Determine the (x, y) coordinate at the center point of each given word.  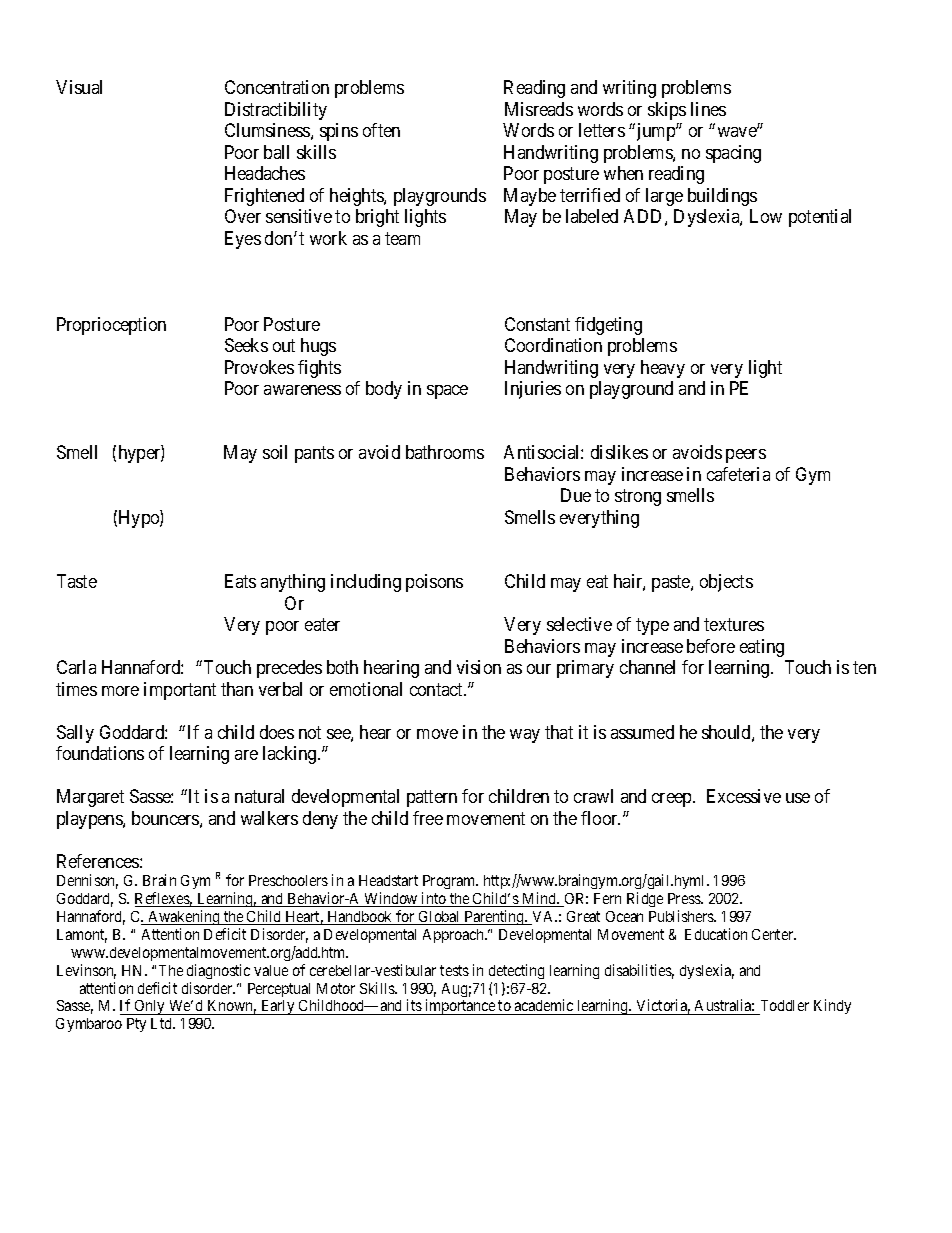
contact (438, 689)
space (447, 392)
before (711, 646)
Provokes (259, 367)
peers (746, 456)
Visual (79, 87)
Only (149, 1007)
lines (708, 109)
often (381, 130)
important (180, 691)
